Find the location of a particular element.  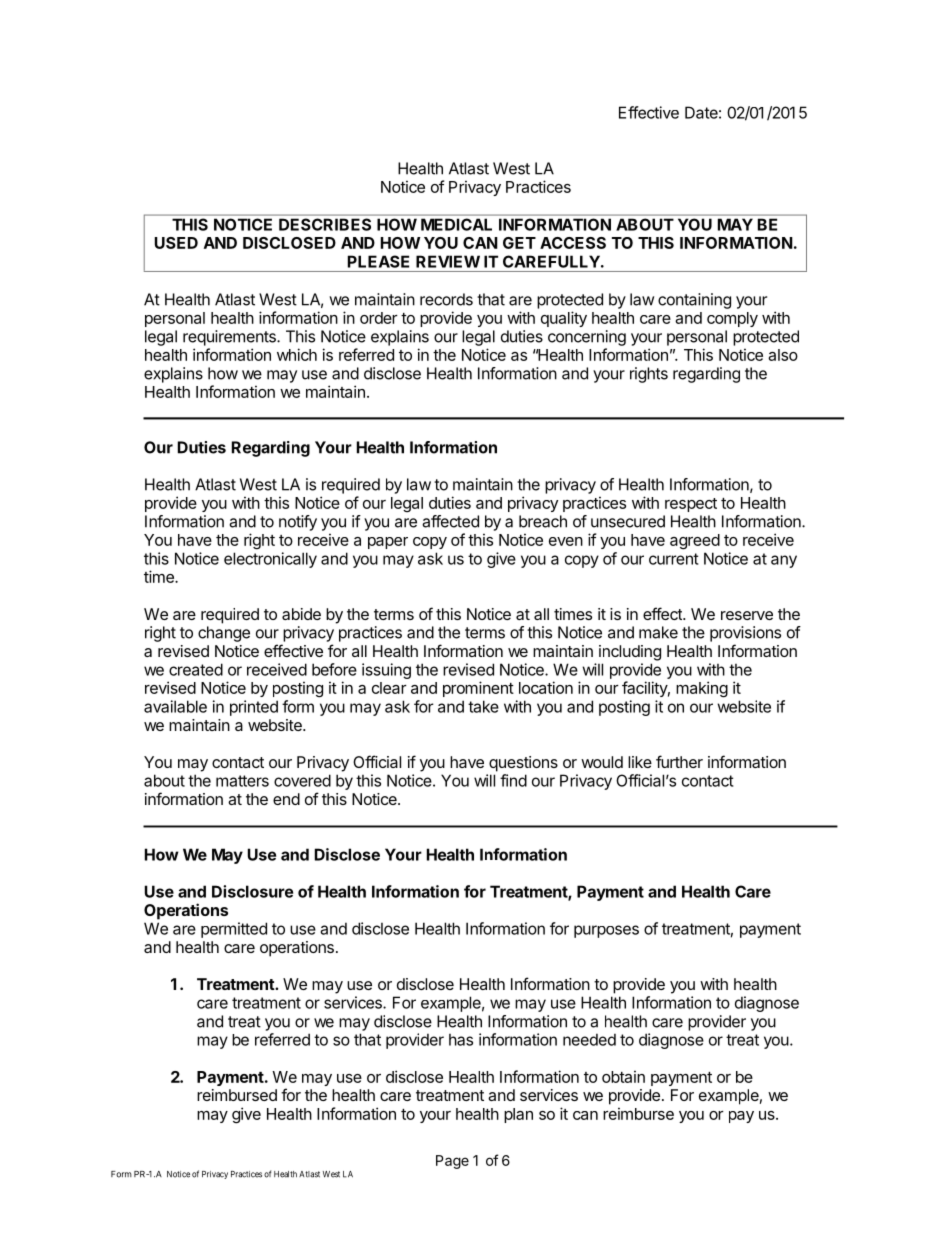

plan is located at coordinates (518, 1115).
